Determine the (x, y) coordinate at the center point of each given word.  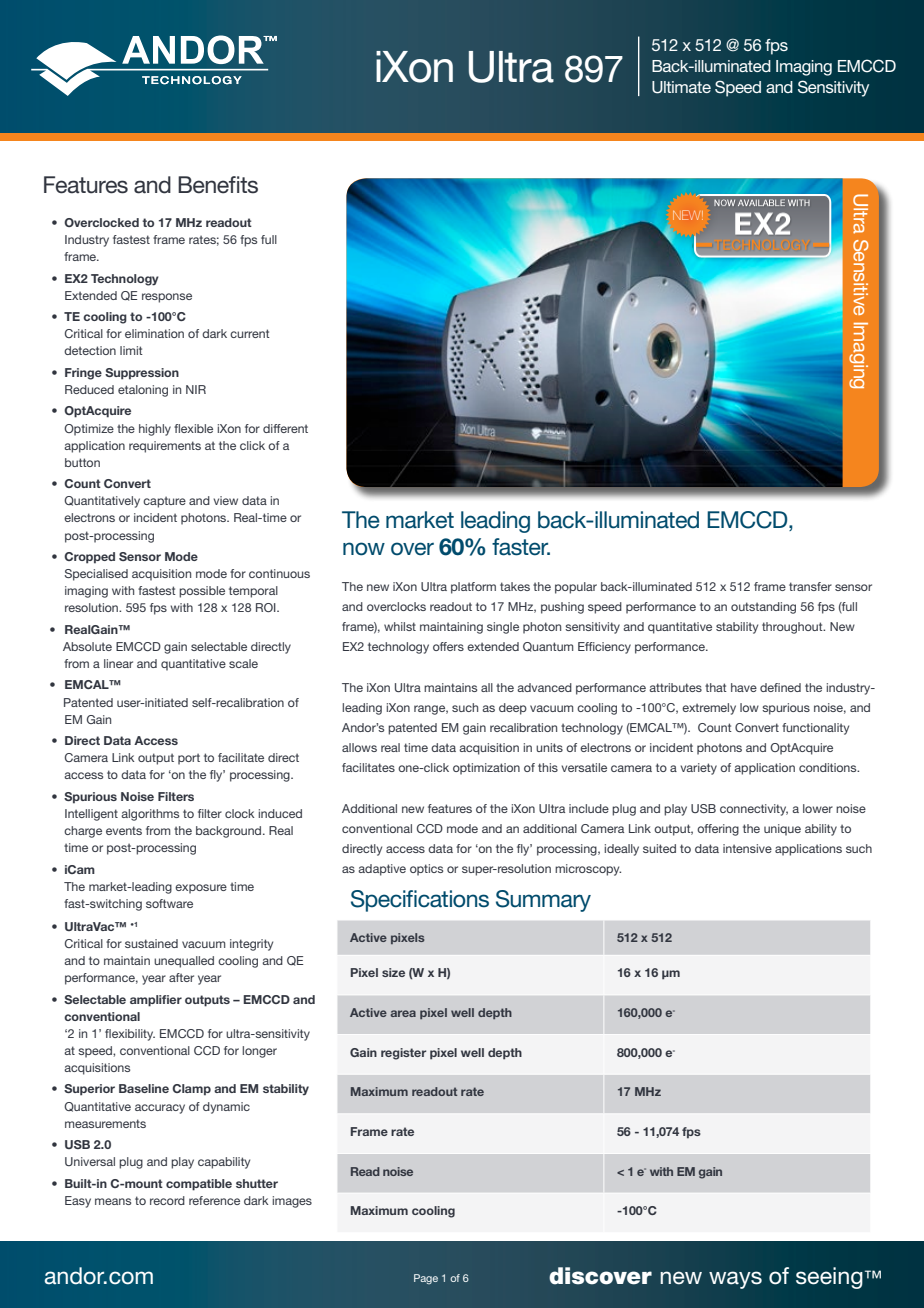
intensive (747, 848)
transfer (810, 586)
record (167, 1200)
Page (426, 1279)
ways (735, 1280)
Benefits (218, 185)
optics (426, 870)
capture (164, 502)
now (364, 549)
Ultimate (681, 87)
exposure (201, 889)
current (250, 333)
